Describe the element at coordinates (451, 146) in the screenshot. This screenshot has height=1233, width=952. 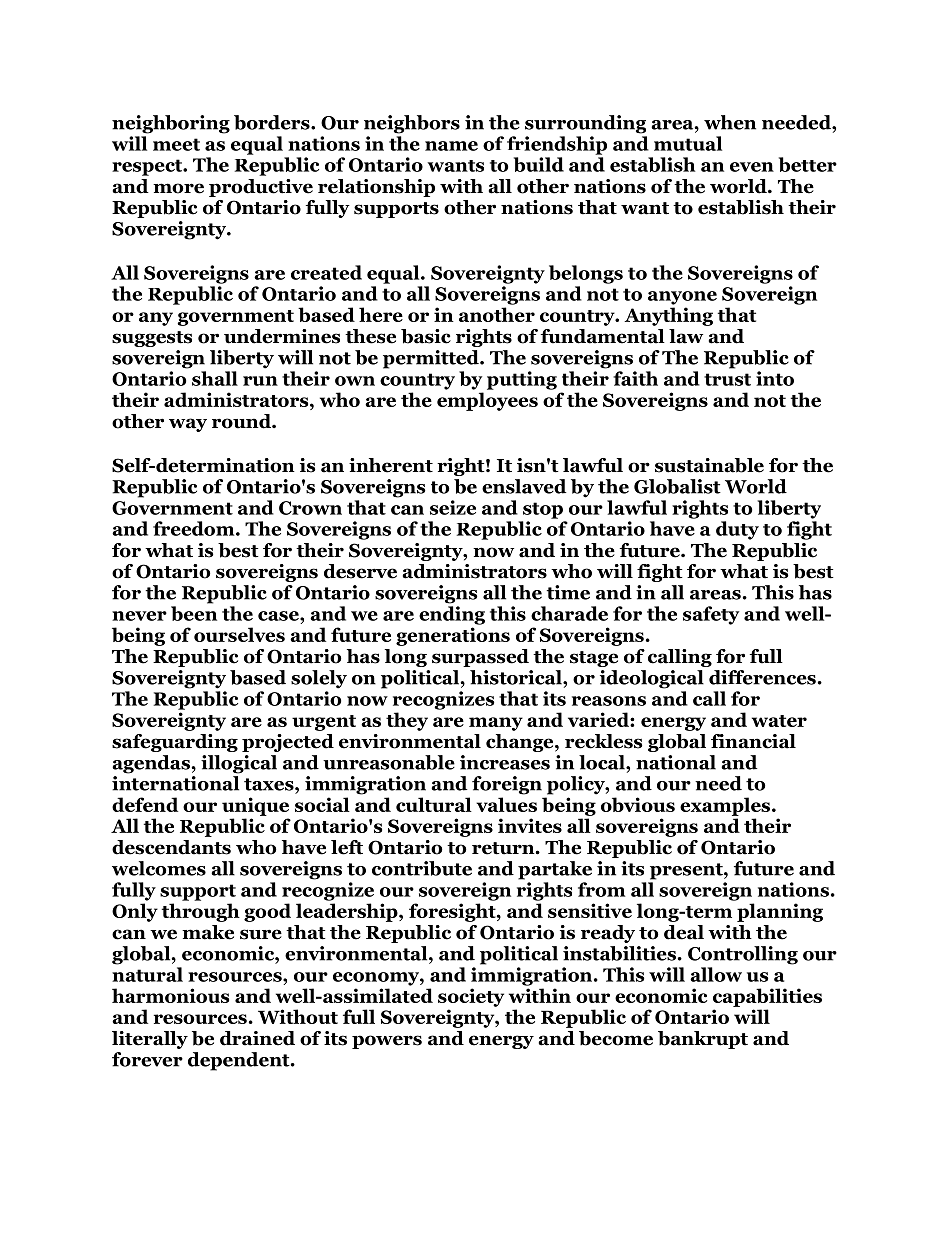
I see `name` at that location.
